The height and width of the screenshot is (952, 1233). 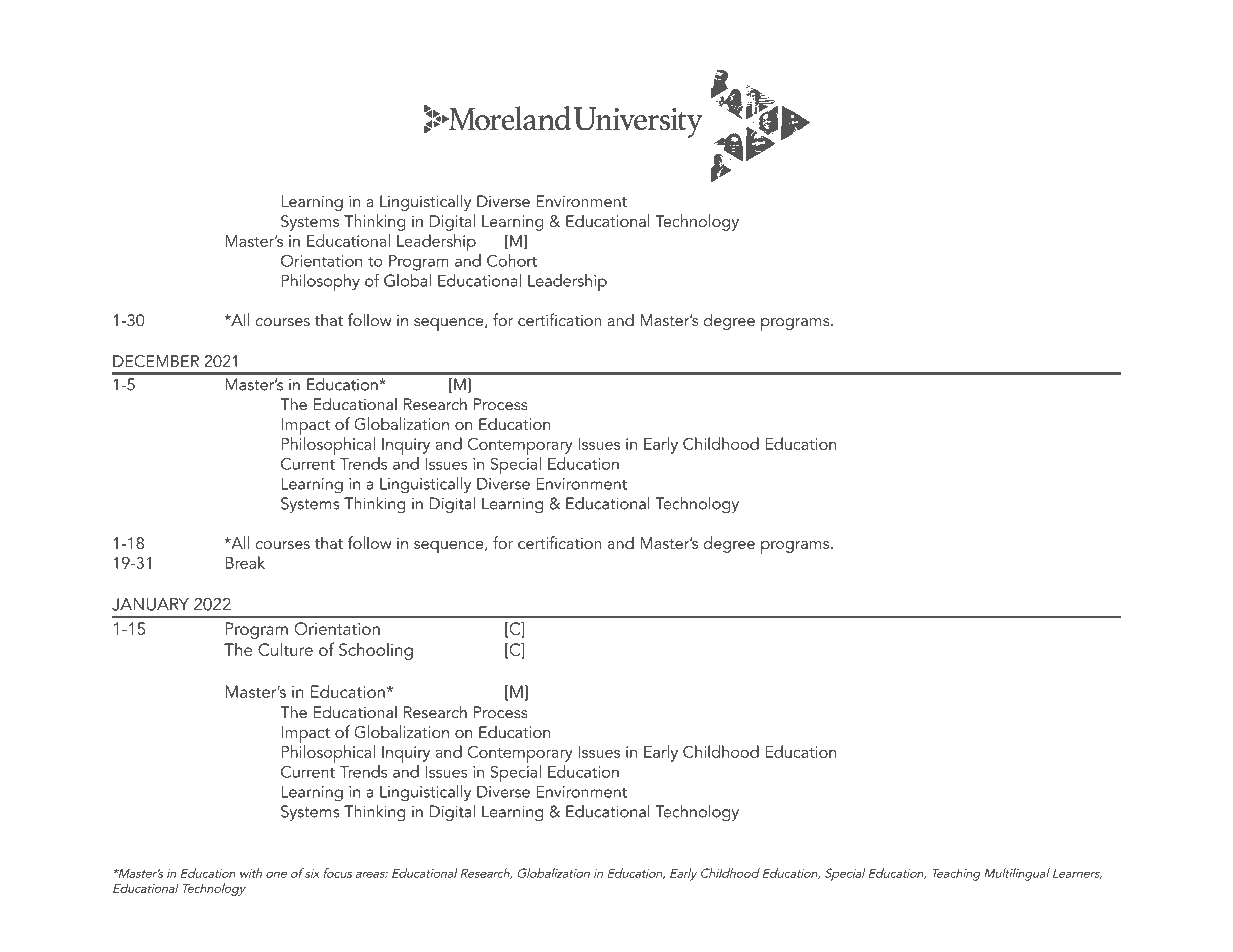 I want to click on Break, so click(x=245, y=562).
